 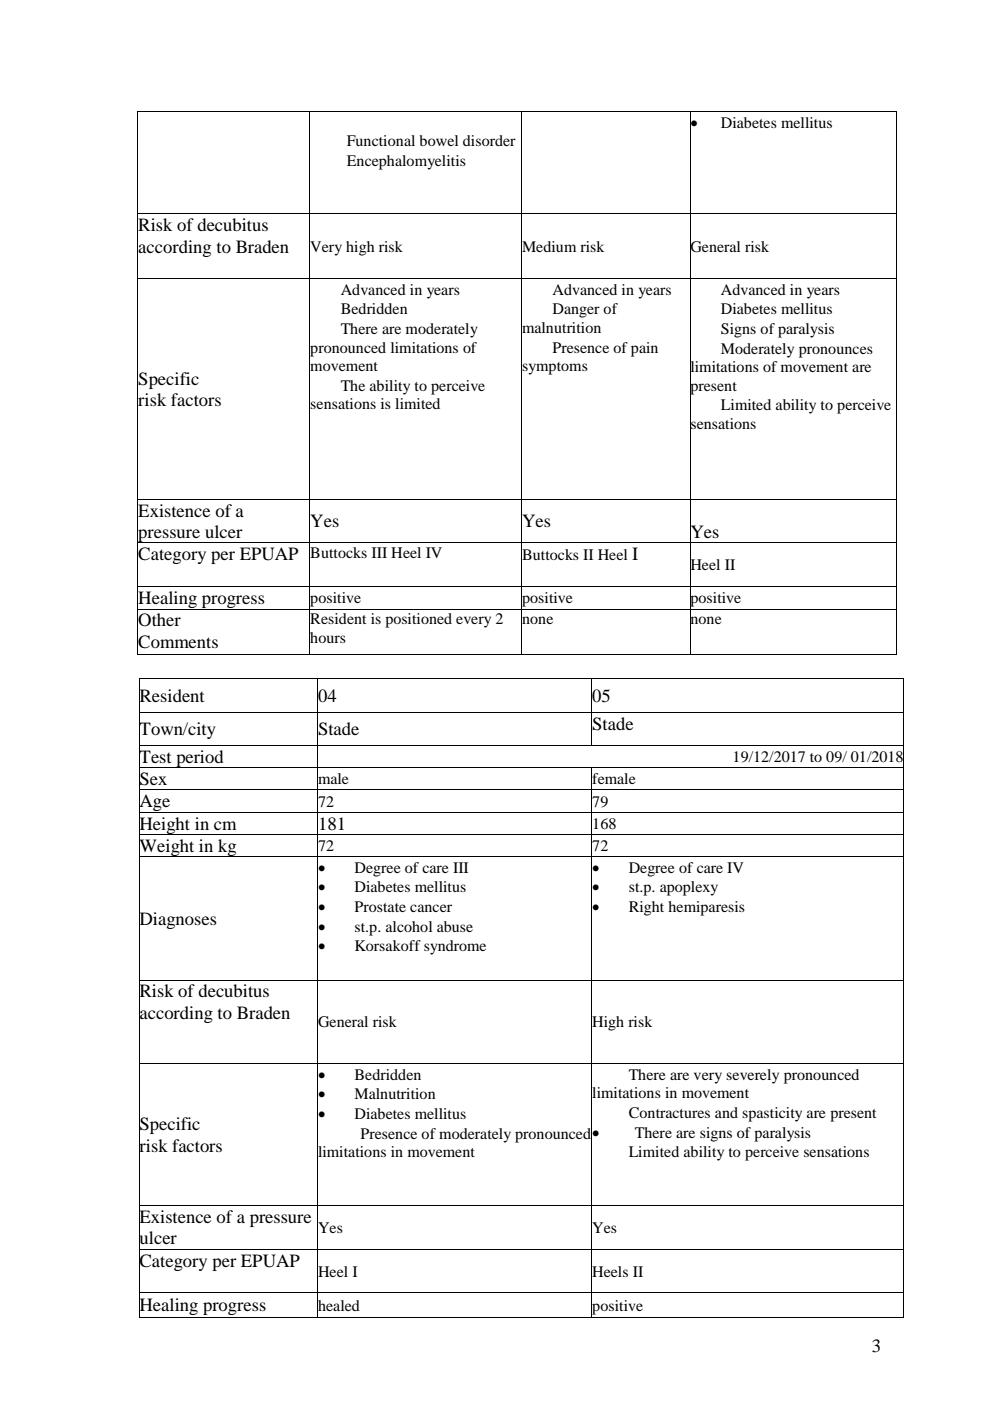 What do you see at coordinates (455, 947) in the screenshot?
I see `syndrome` at bounding box center [455, 947].
